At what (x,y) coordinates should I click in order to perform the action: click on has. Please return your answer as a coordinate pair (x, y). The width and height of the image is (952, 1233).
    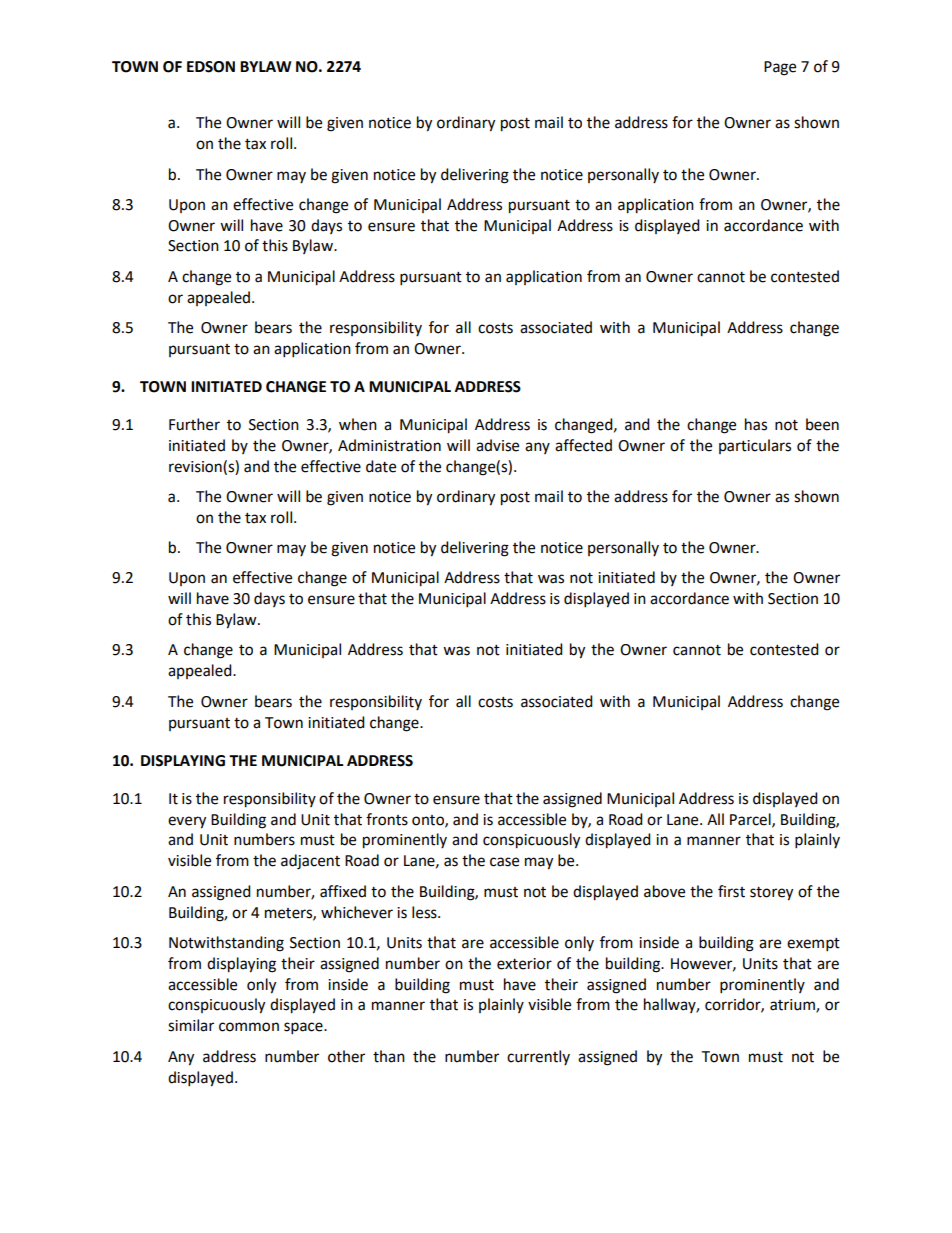
    Looking at the image, I should click on (756, 424).
